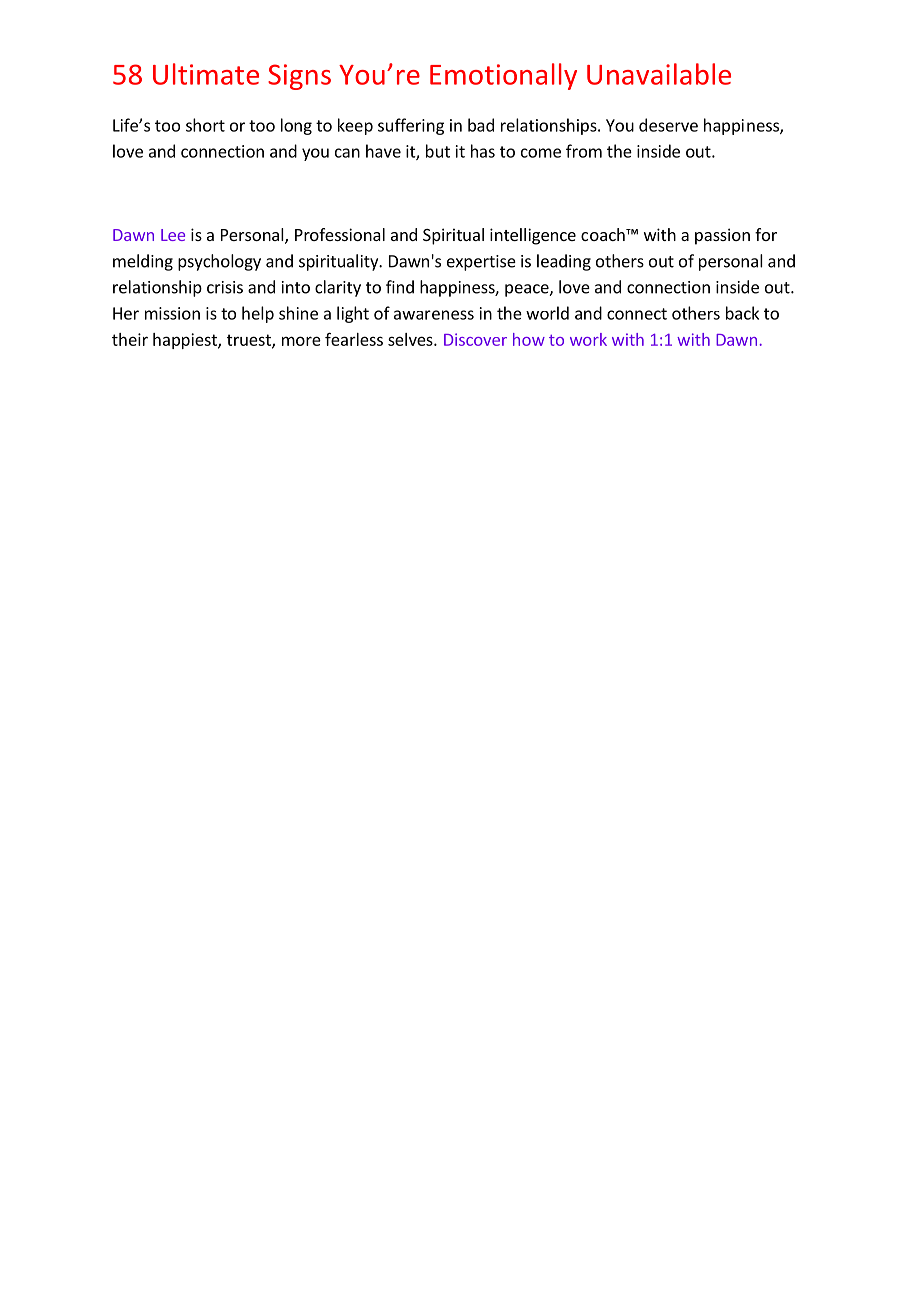 This screenshot has height=1307, width=924. I want to click on expertise, so click(481, 263).
